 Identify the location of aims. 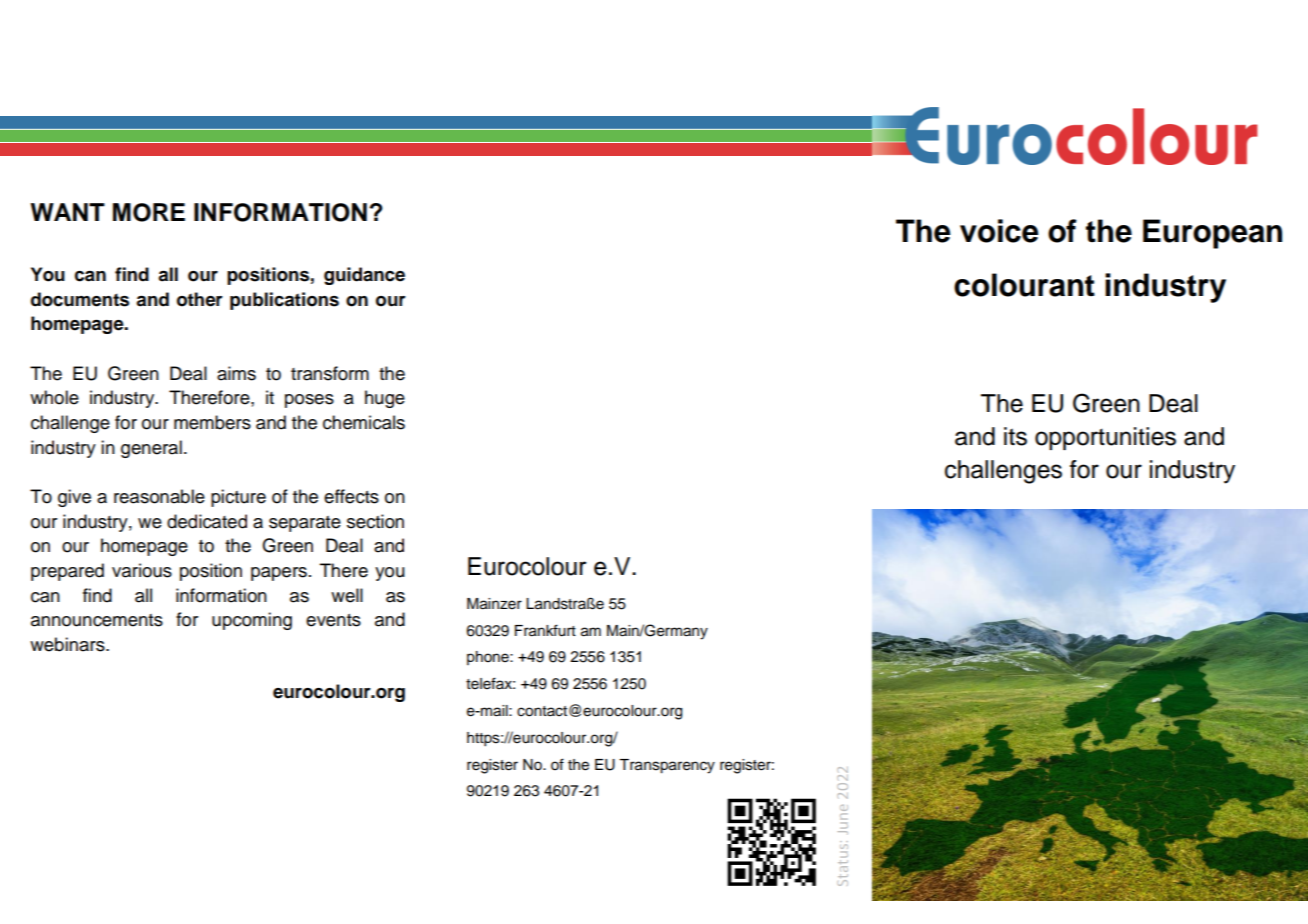
(236, 373).
